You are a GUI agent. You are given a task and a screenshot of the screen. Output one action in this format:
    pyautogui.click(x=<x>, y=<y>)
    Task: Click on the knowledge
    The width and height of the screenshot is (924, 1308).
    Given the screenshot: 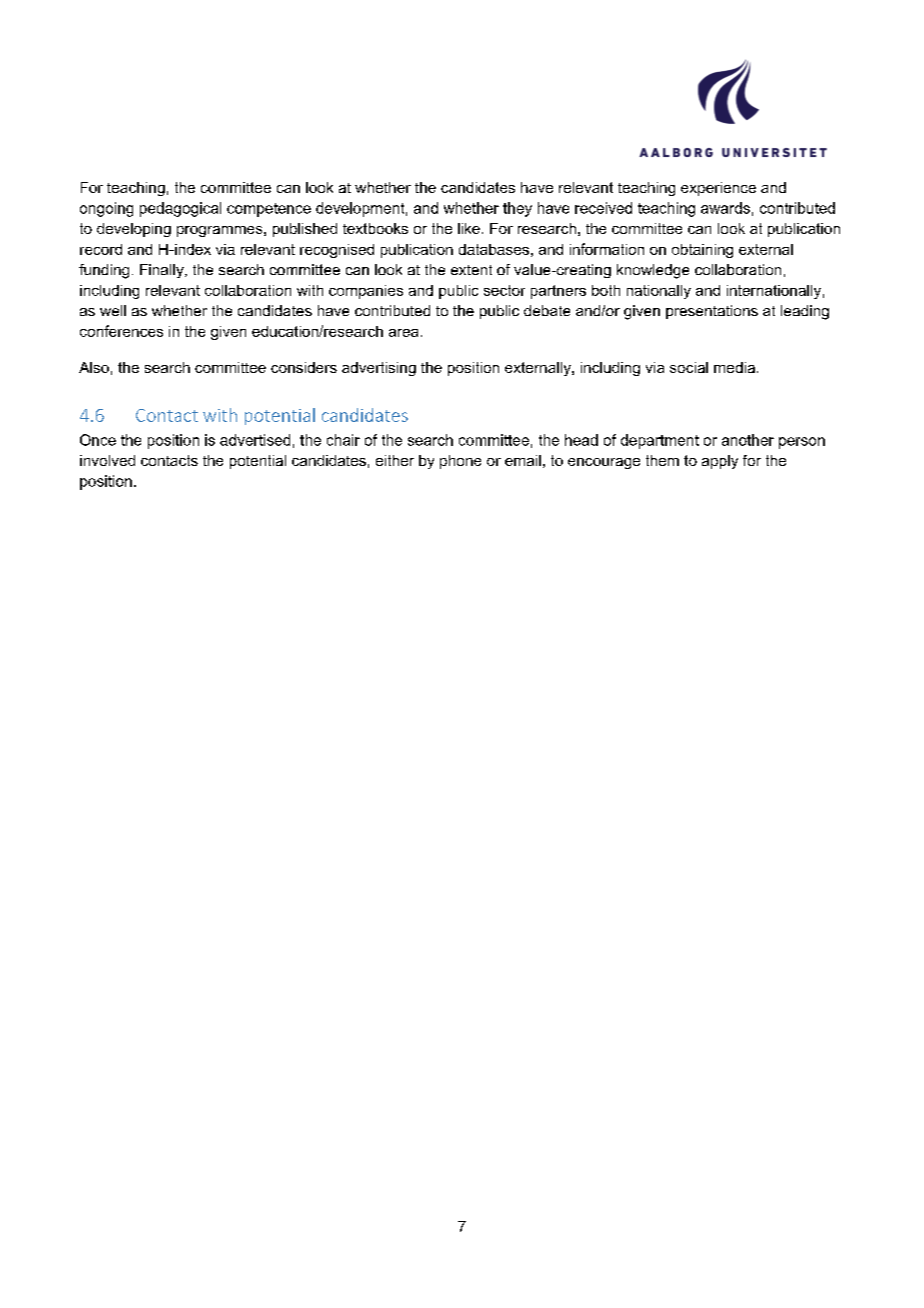 What is the action you would take?
    pyautogui.click(x=653, y=271)
